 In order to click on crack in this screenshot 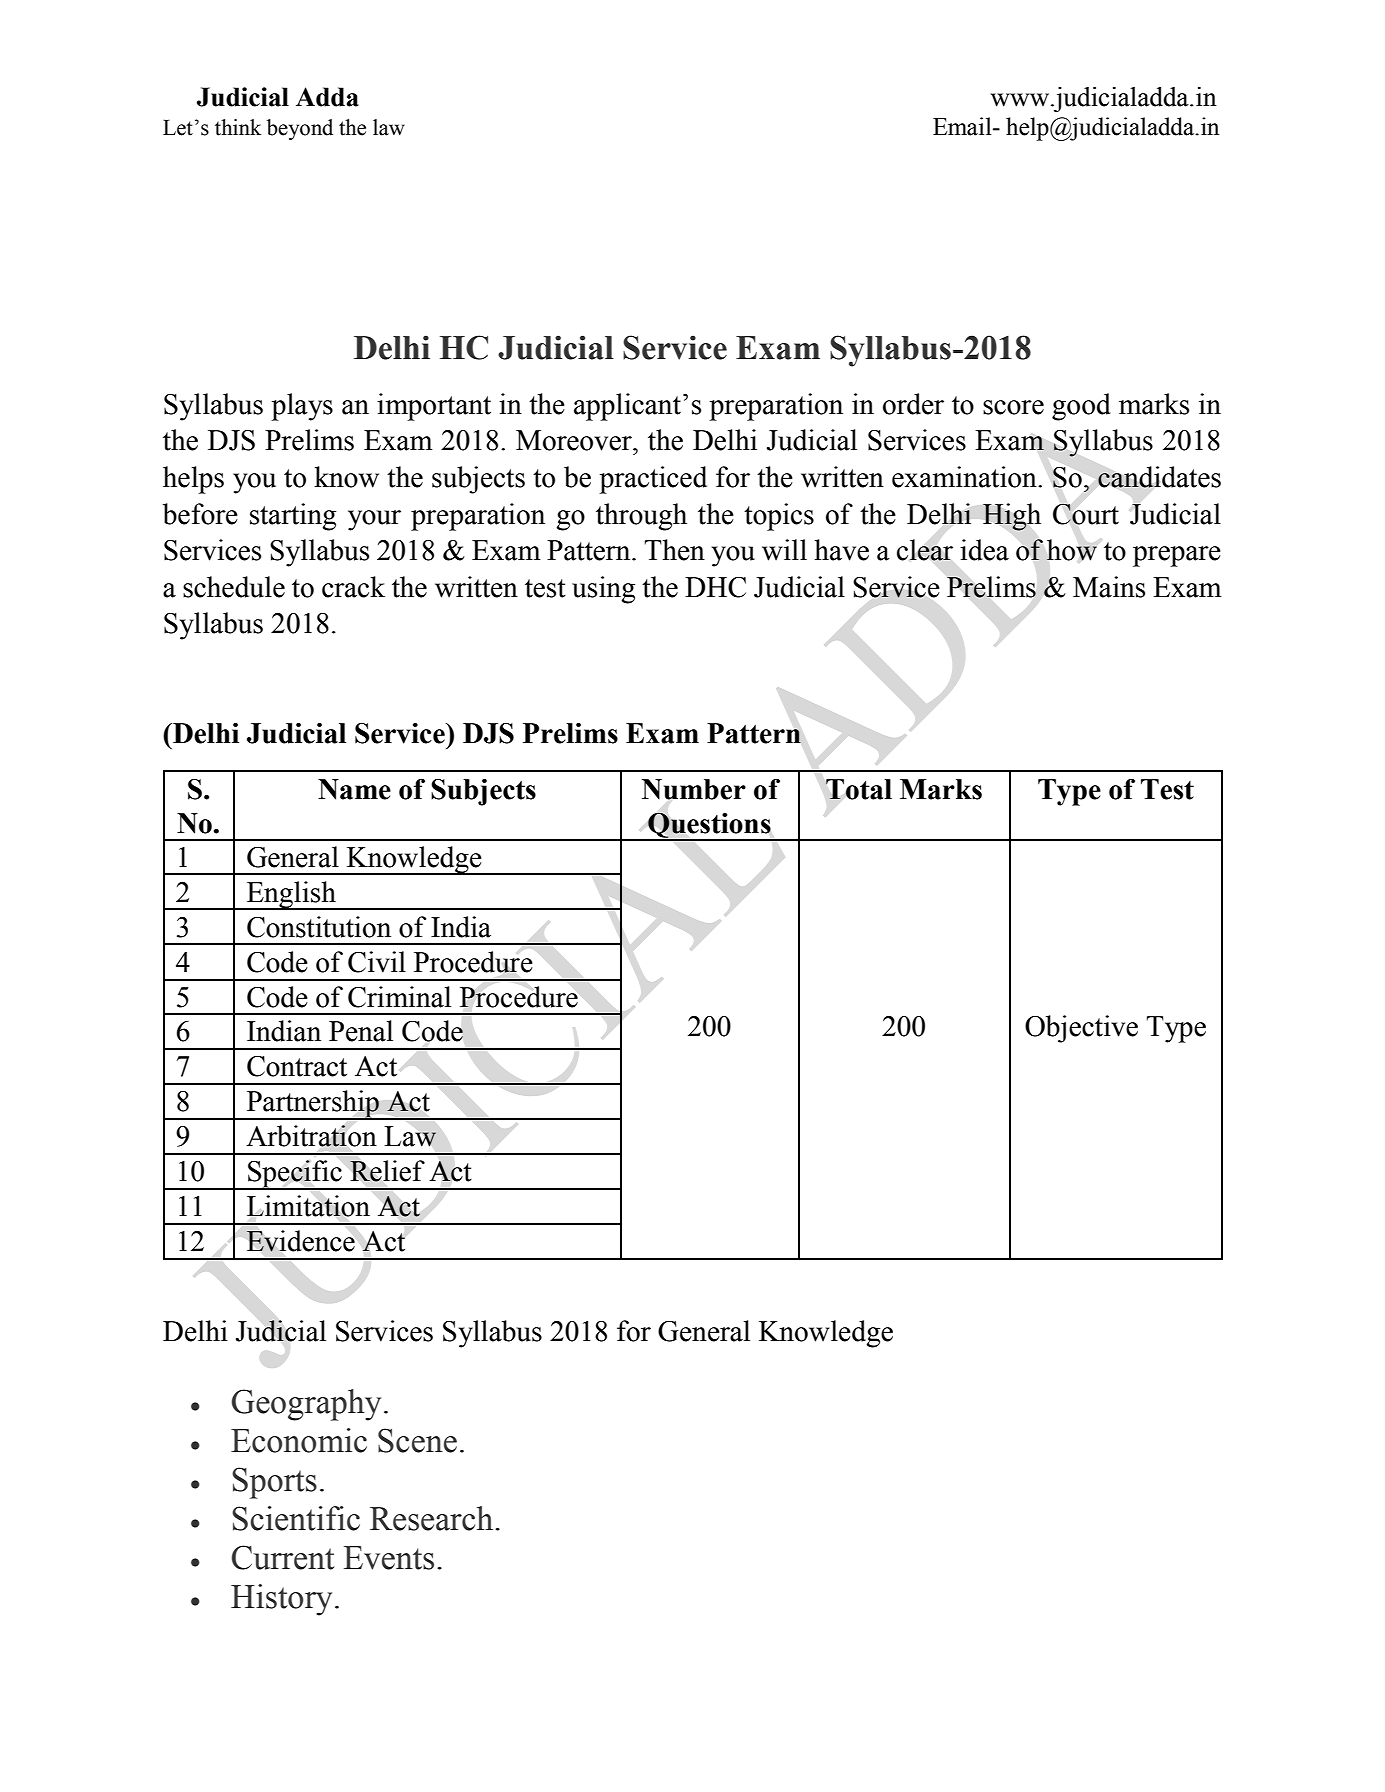, I will do `click(353, 587)`.
